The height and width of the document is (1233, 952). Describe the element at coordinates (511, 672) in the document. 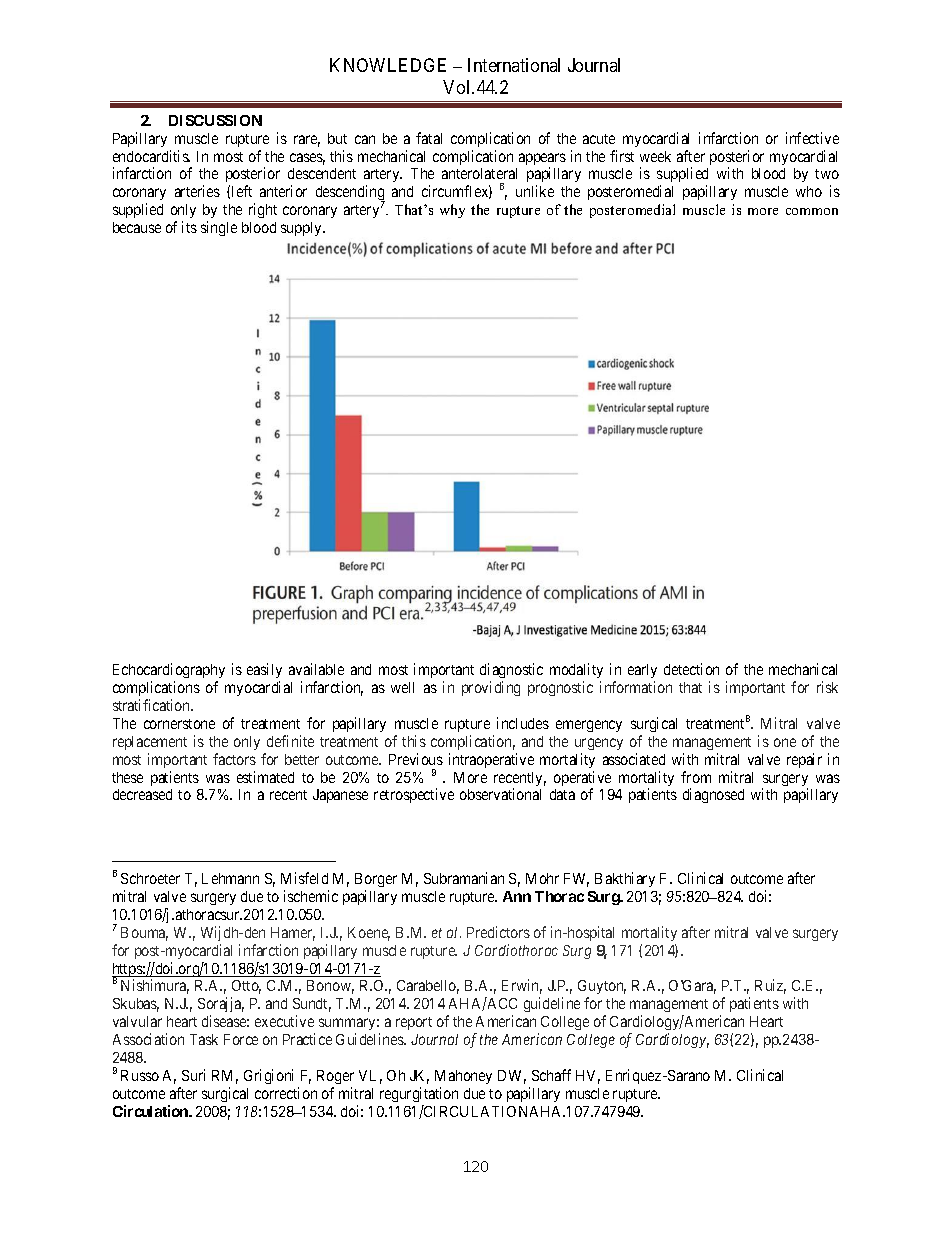

I see `diagnostic` at that location.
